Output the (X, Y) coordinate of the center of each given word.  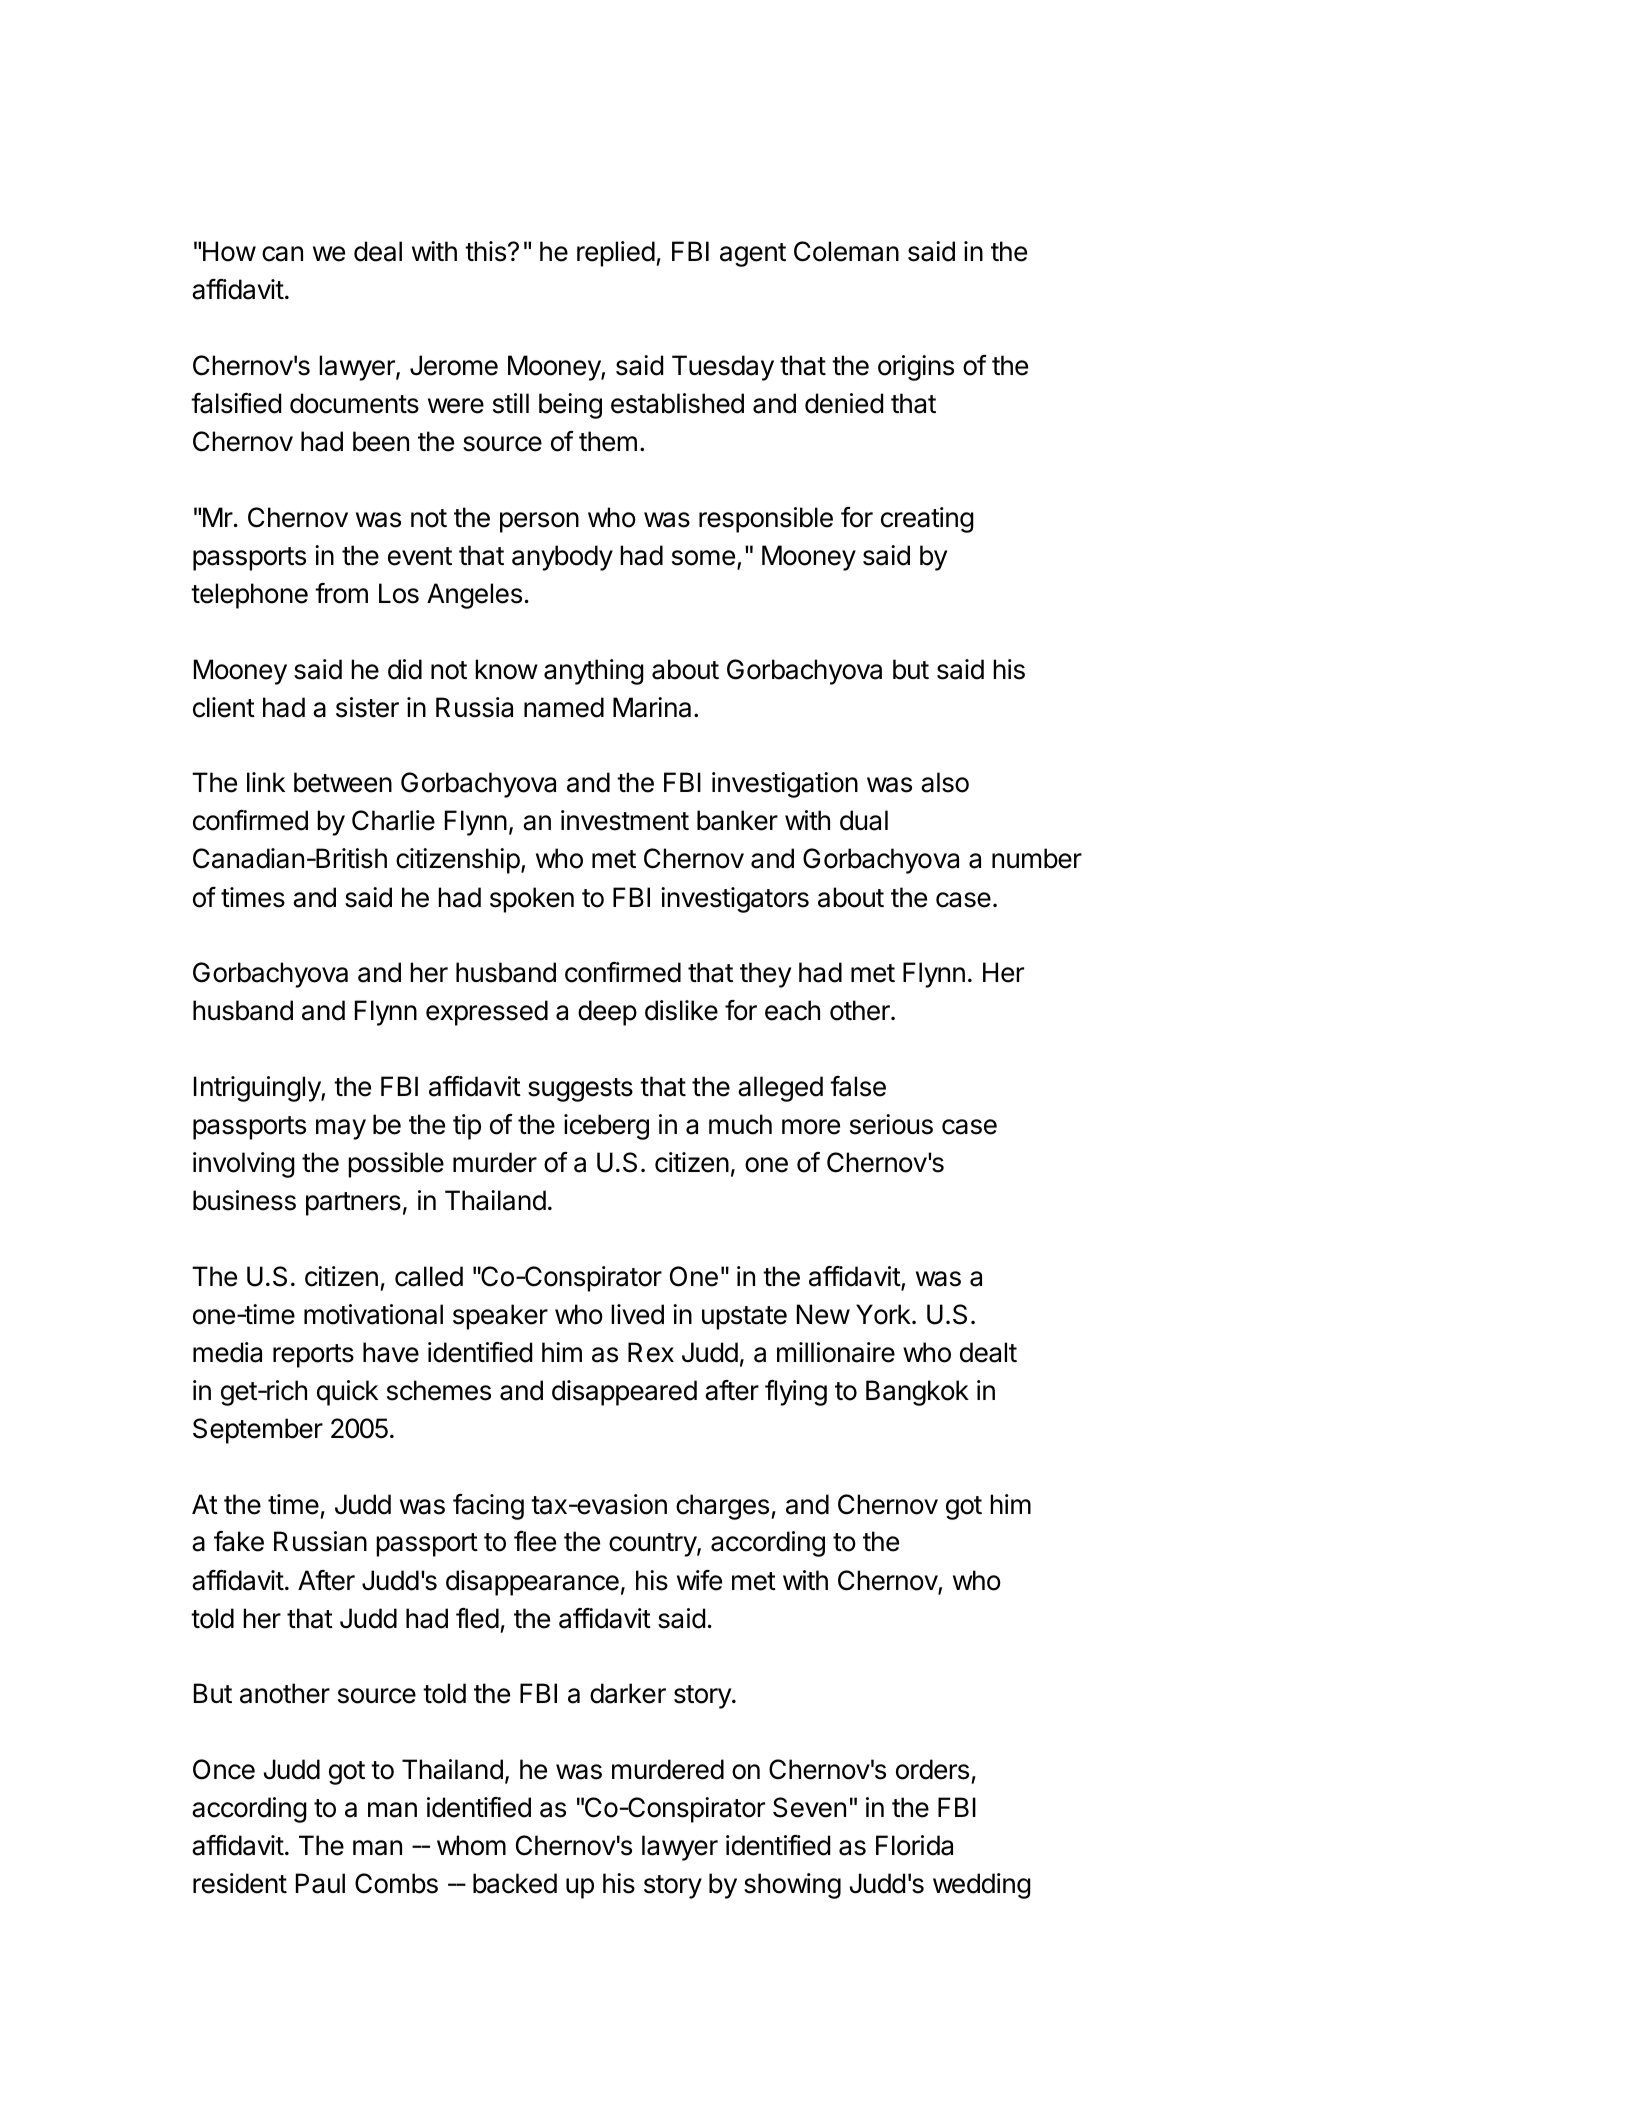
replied (616, 254)
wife (699, 1580)
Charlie (393, 820)
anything (594, 672)
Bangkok (917, 1393)
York (883, 1314)
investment (625, 820)
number (1037, 858)
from (341, 593)
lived (637, 1314)
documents (354, 403)
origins (916, 368)
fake (239, 1541)
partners (353, 1204)
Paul (320, 1883)
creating (927, 520)
